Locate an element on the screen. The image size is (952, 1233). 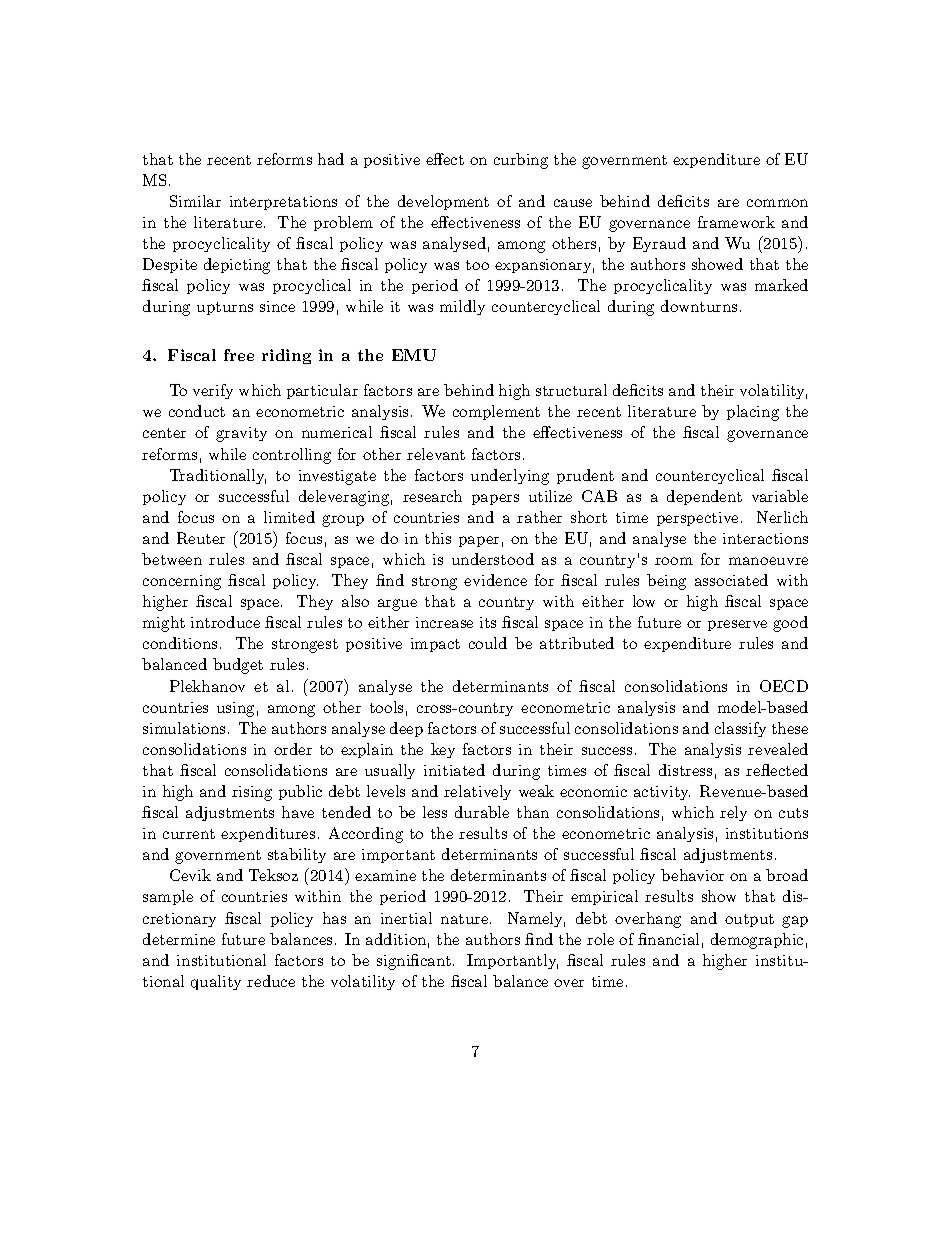
development is located at coordinates (443, 202).
